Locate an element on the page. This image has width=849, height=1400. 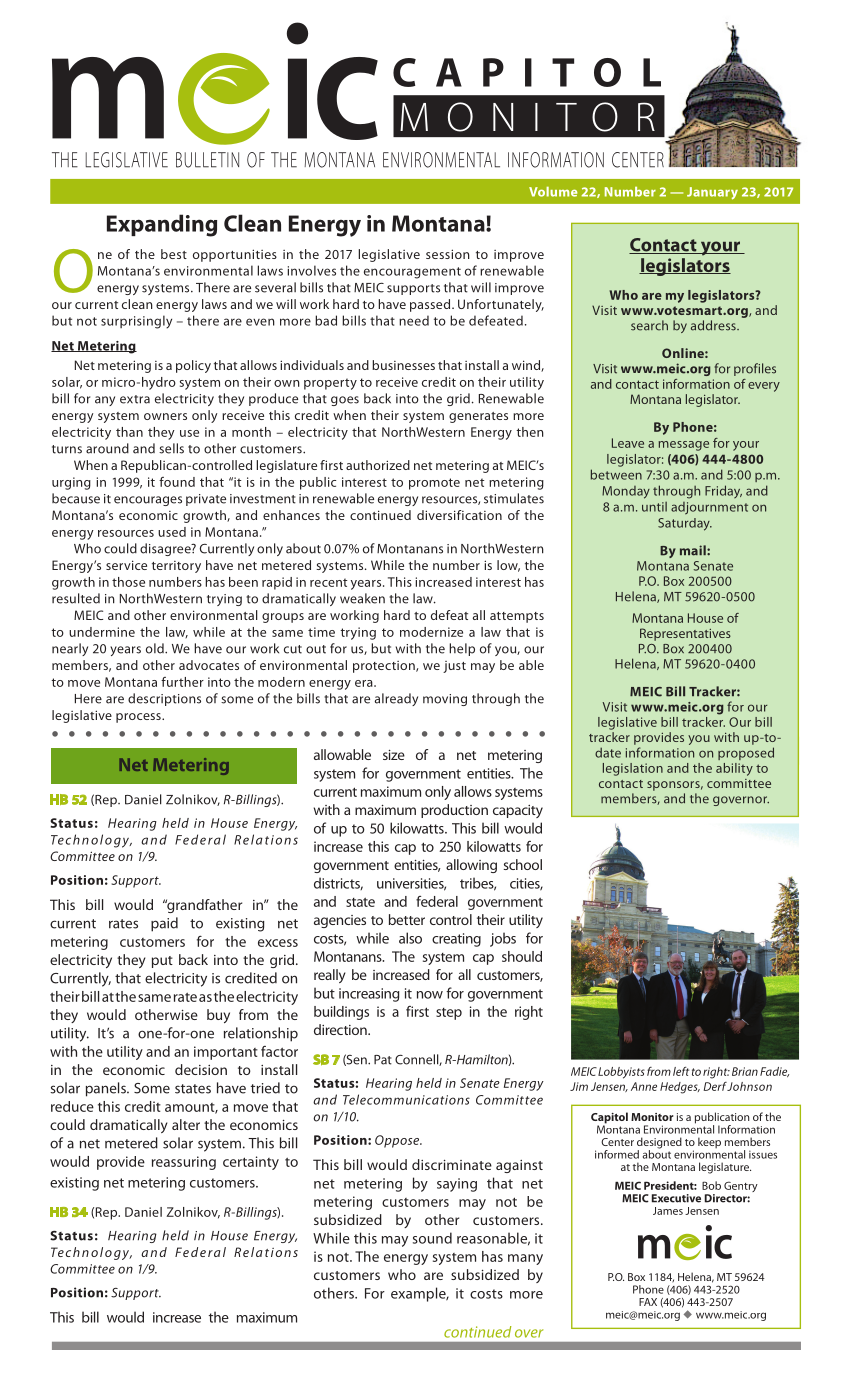
promote is located at coordinates (434, 484).
